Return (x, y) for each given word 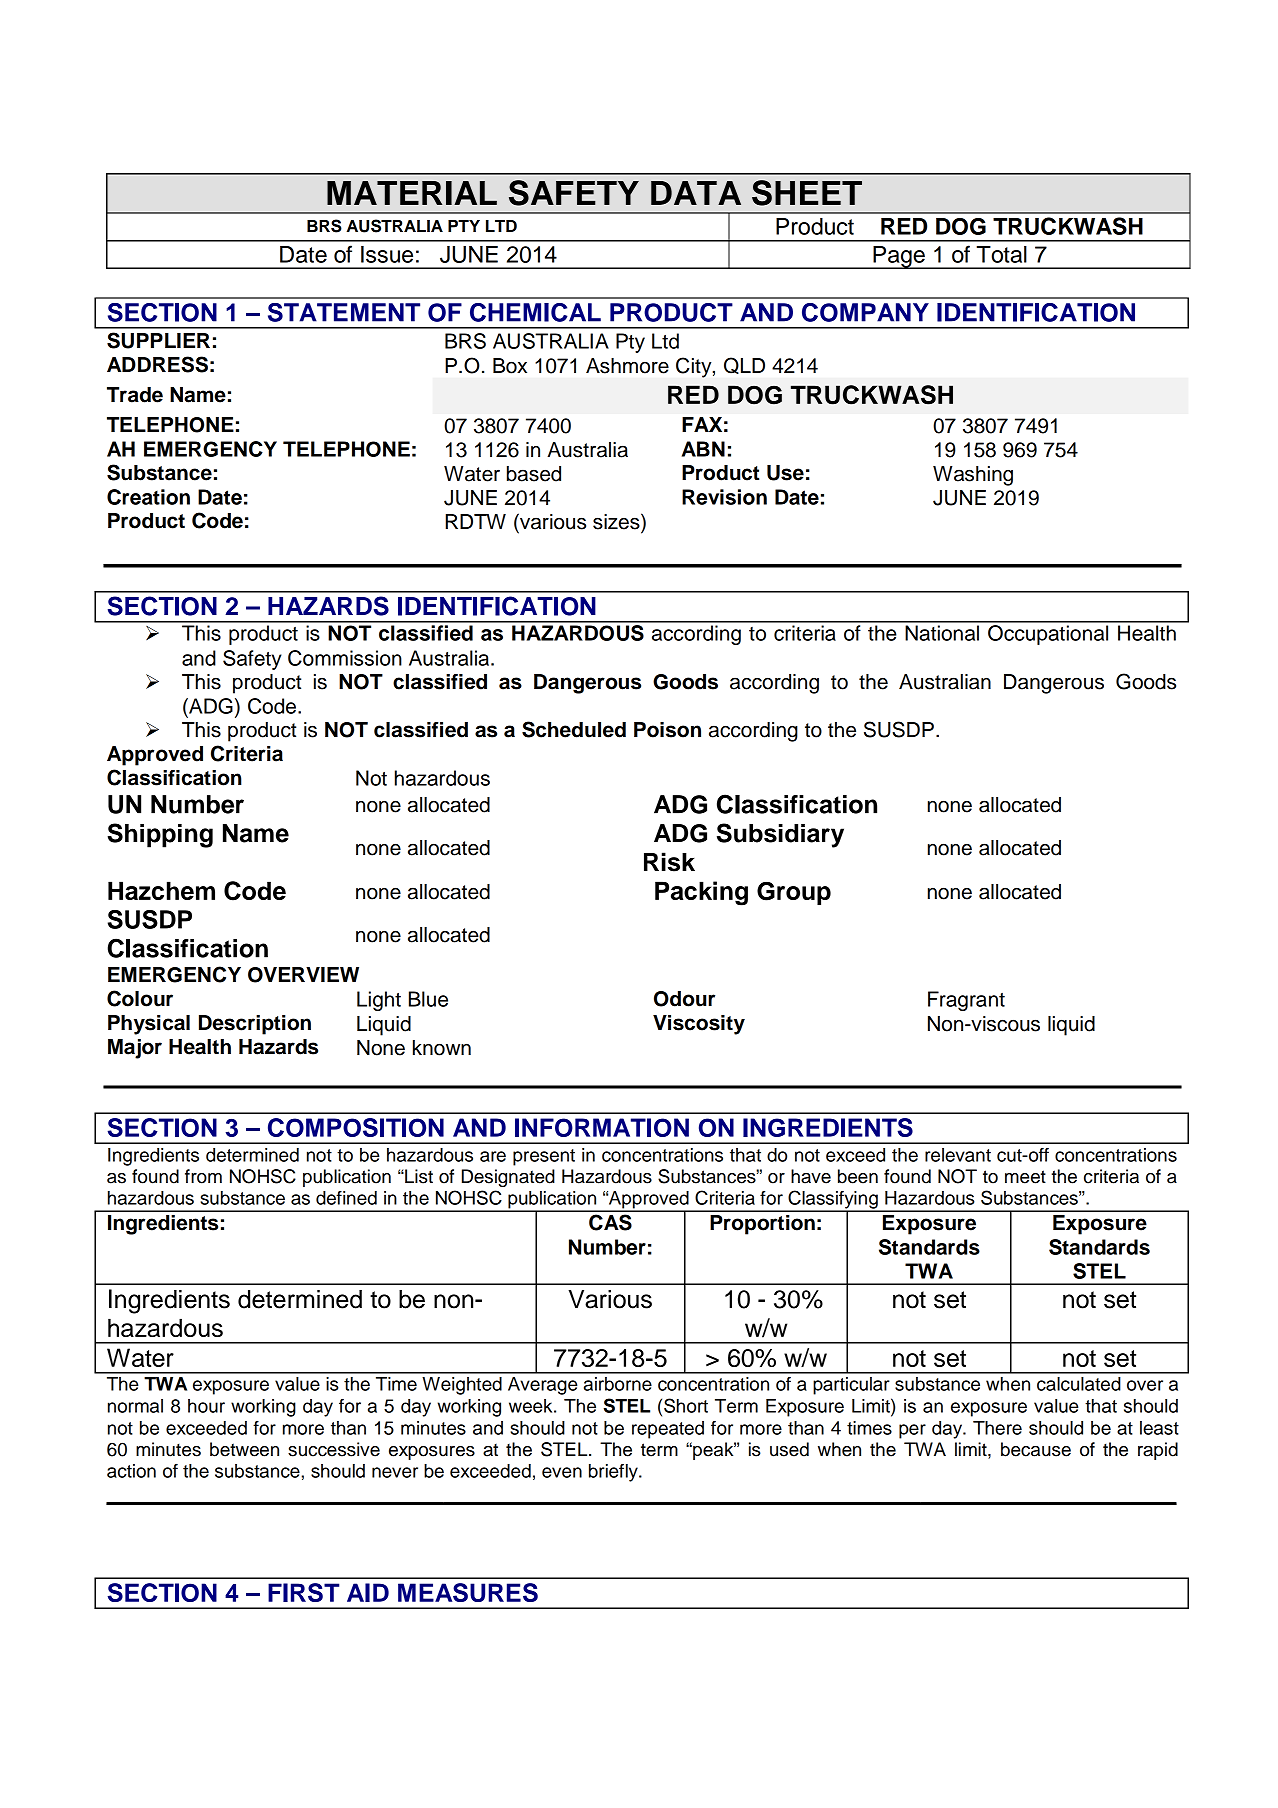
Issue (387, 254)
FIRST (304, 1592)
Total (1001, 254)
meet (1025, 1177)
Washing (973, 476)
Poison (667, 730)
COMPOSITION (356, 1127)
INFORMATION (602, 1127)
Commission (345, 658)
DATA (696, 193)
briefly (614, 1473)
